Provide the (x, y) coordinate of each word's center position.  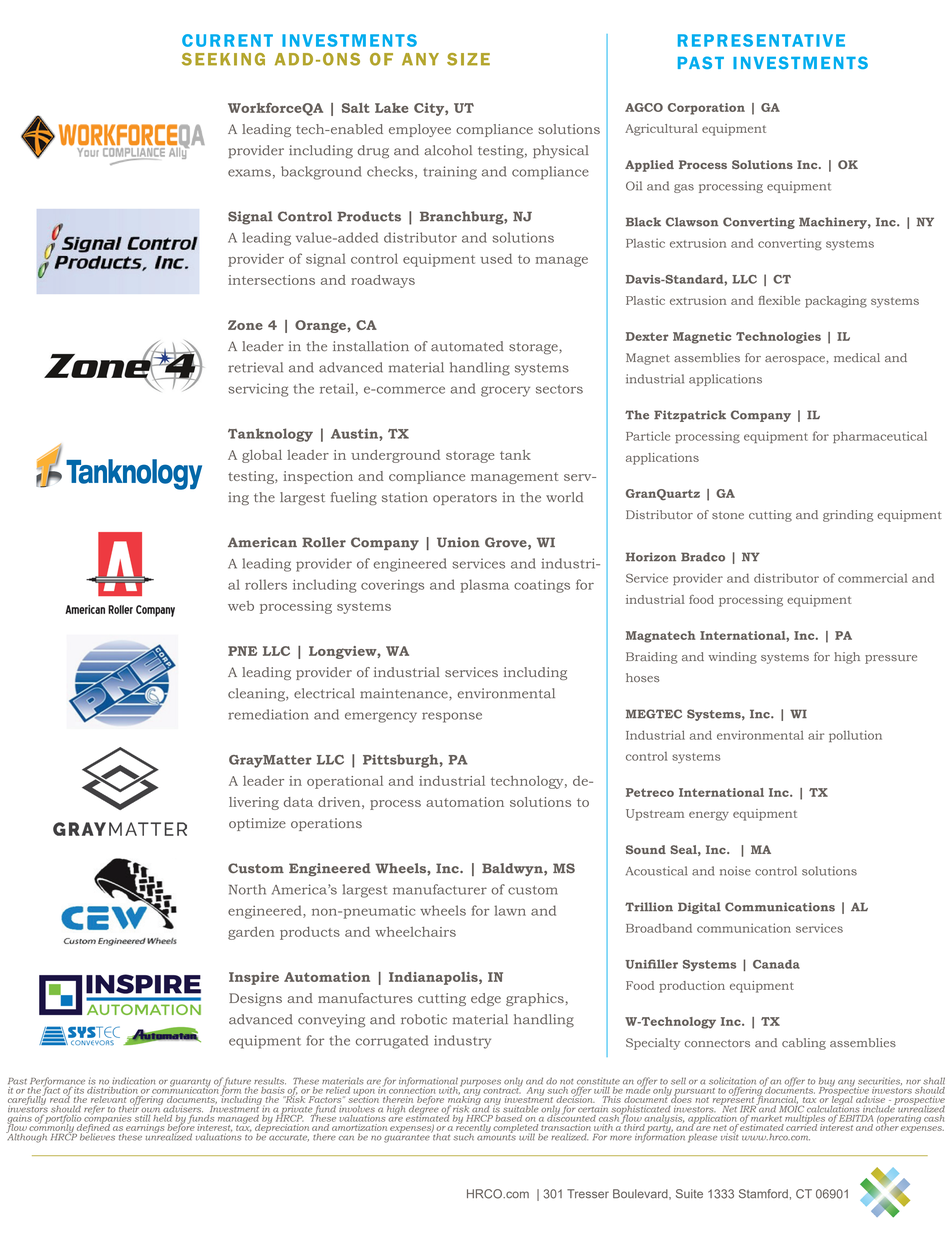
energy (709, 816)
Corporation (706, 109)
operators (465, 499)
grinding (848, 516)
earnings (145, 1128)
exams (249, 173)
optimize (257, 824)
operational (345, 782)
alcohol (448, 150)
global (262, 456)
